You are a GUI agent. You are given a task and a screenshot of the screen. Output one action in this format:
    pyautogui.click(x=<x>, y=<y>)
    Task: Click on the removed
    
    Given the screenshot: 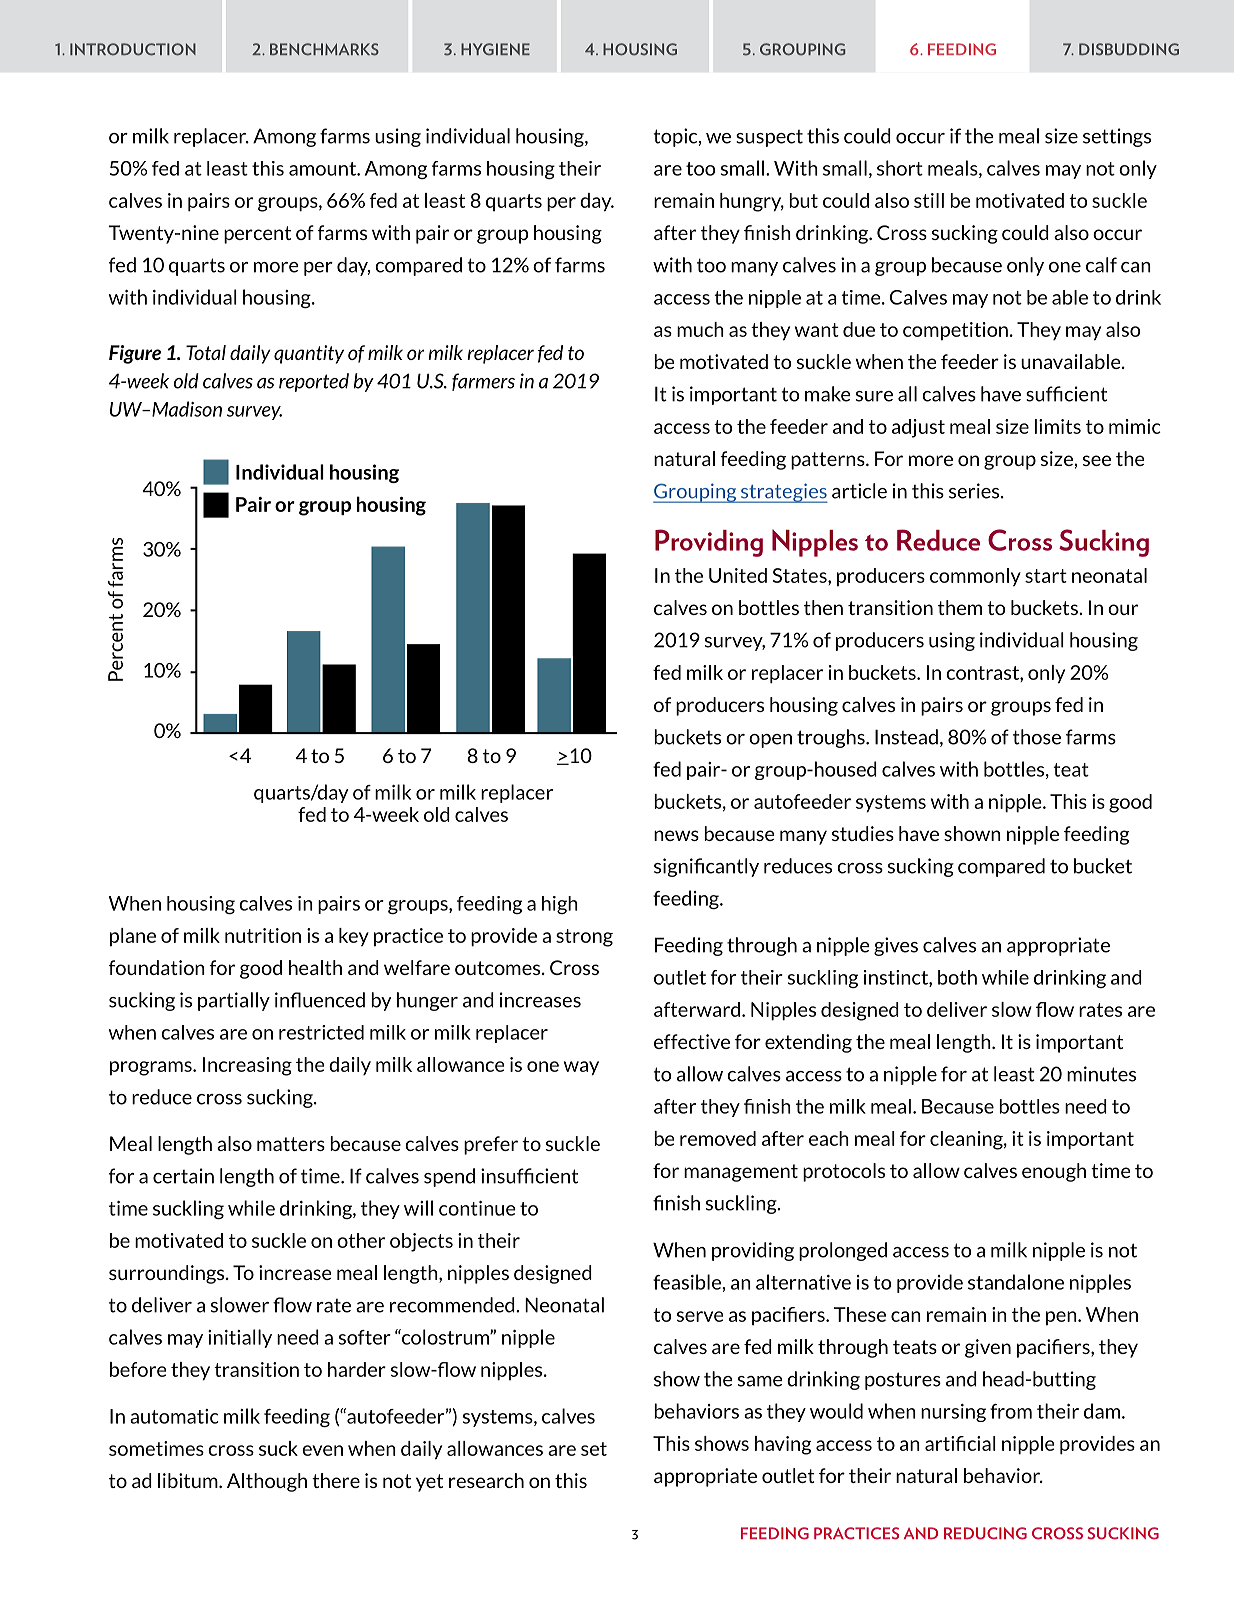 What is the action you would take?
    pyautogui.click(x=718, y=1138)
